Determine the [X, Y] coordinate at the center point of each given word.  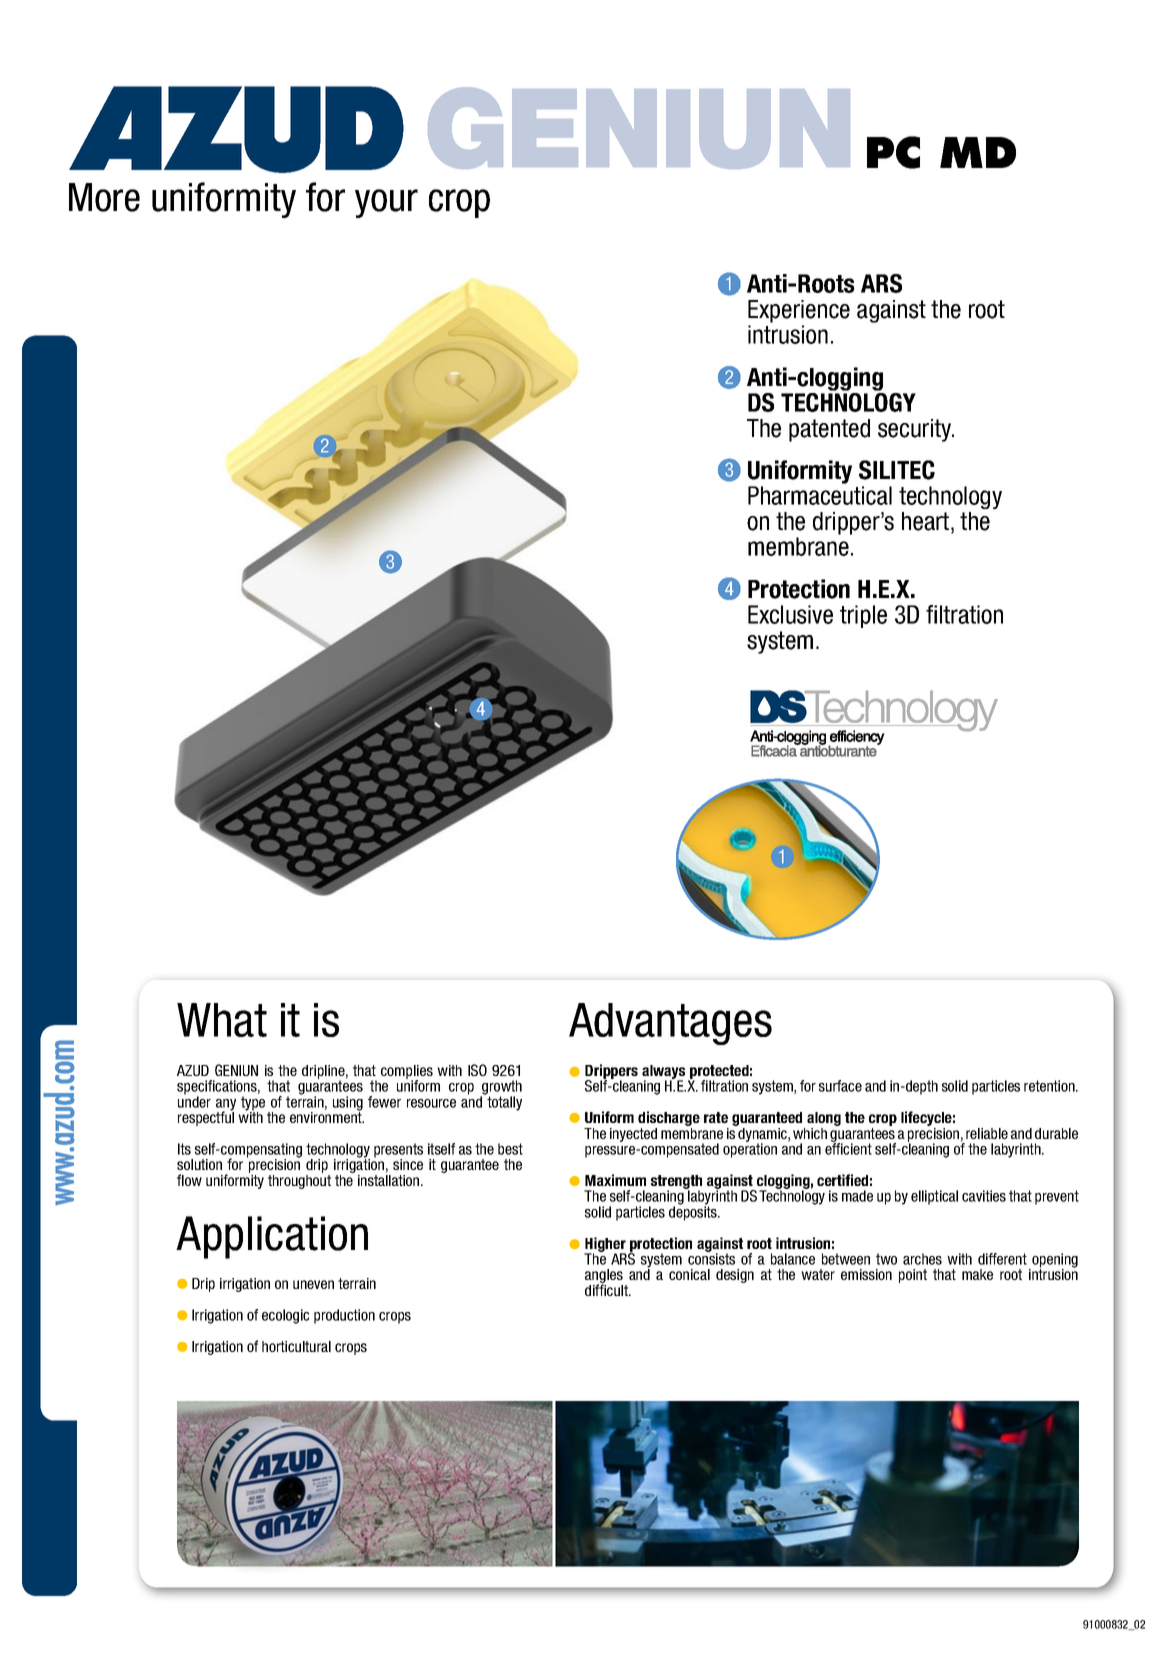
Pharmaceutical [820, 495]
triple [863, 616]
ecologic [285, 1316]
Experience [799, 311]
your [386, 203]
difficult [608, 1289]
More [104, 197]
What [222, 1020]
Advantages [670, 1024]
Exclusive [790, 614]
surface [840, 1086]
